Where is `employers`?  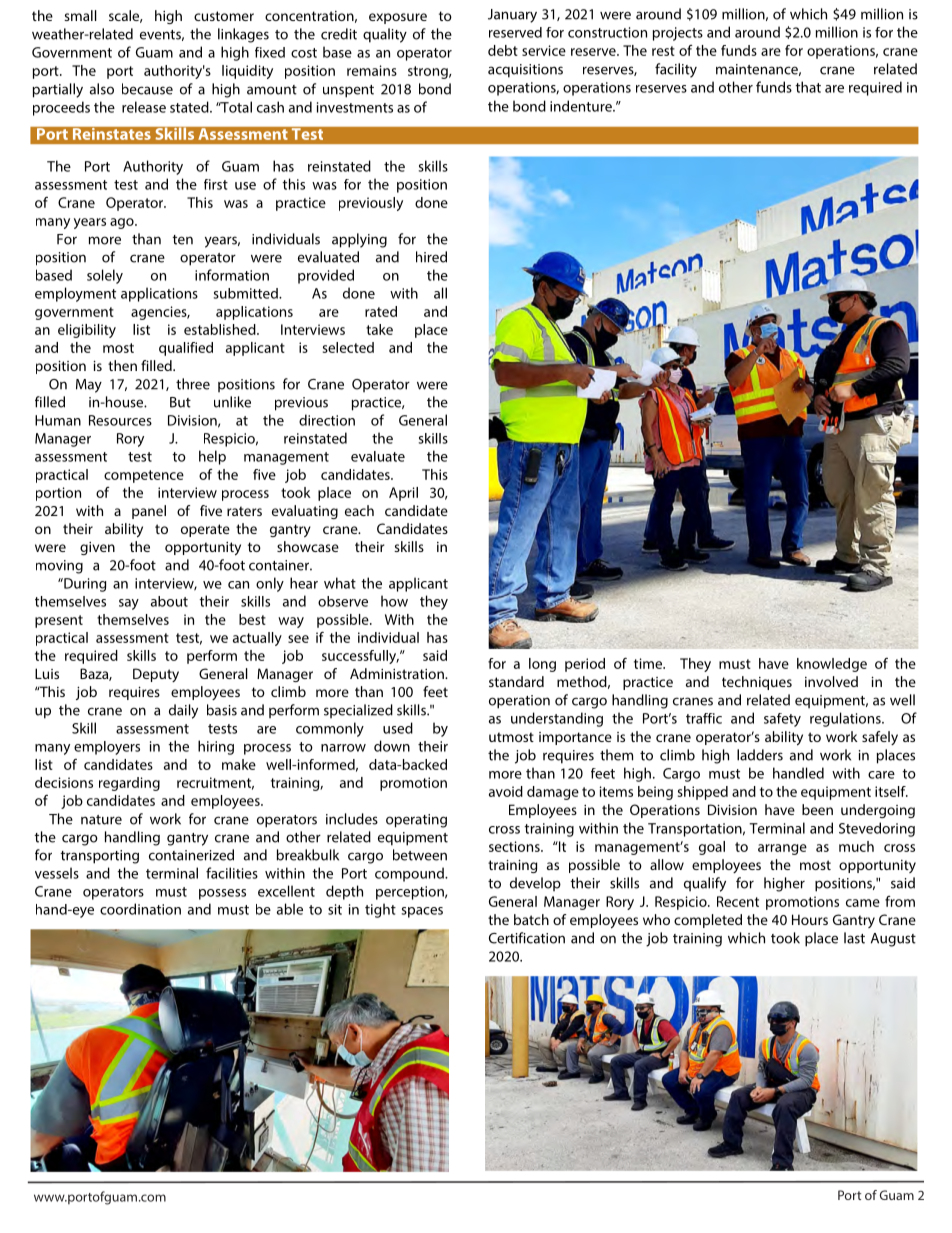
employers is located at coordinates (107, 748).
